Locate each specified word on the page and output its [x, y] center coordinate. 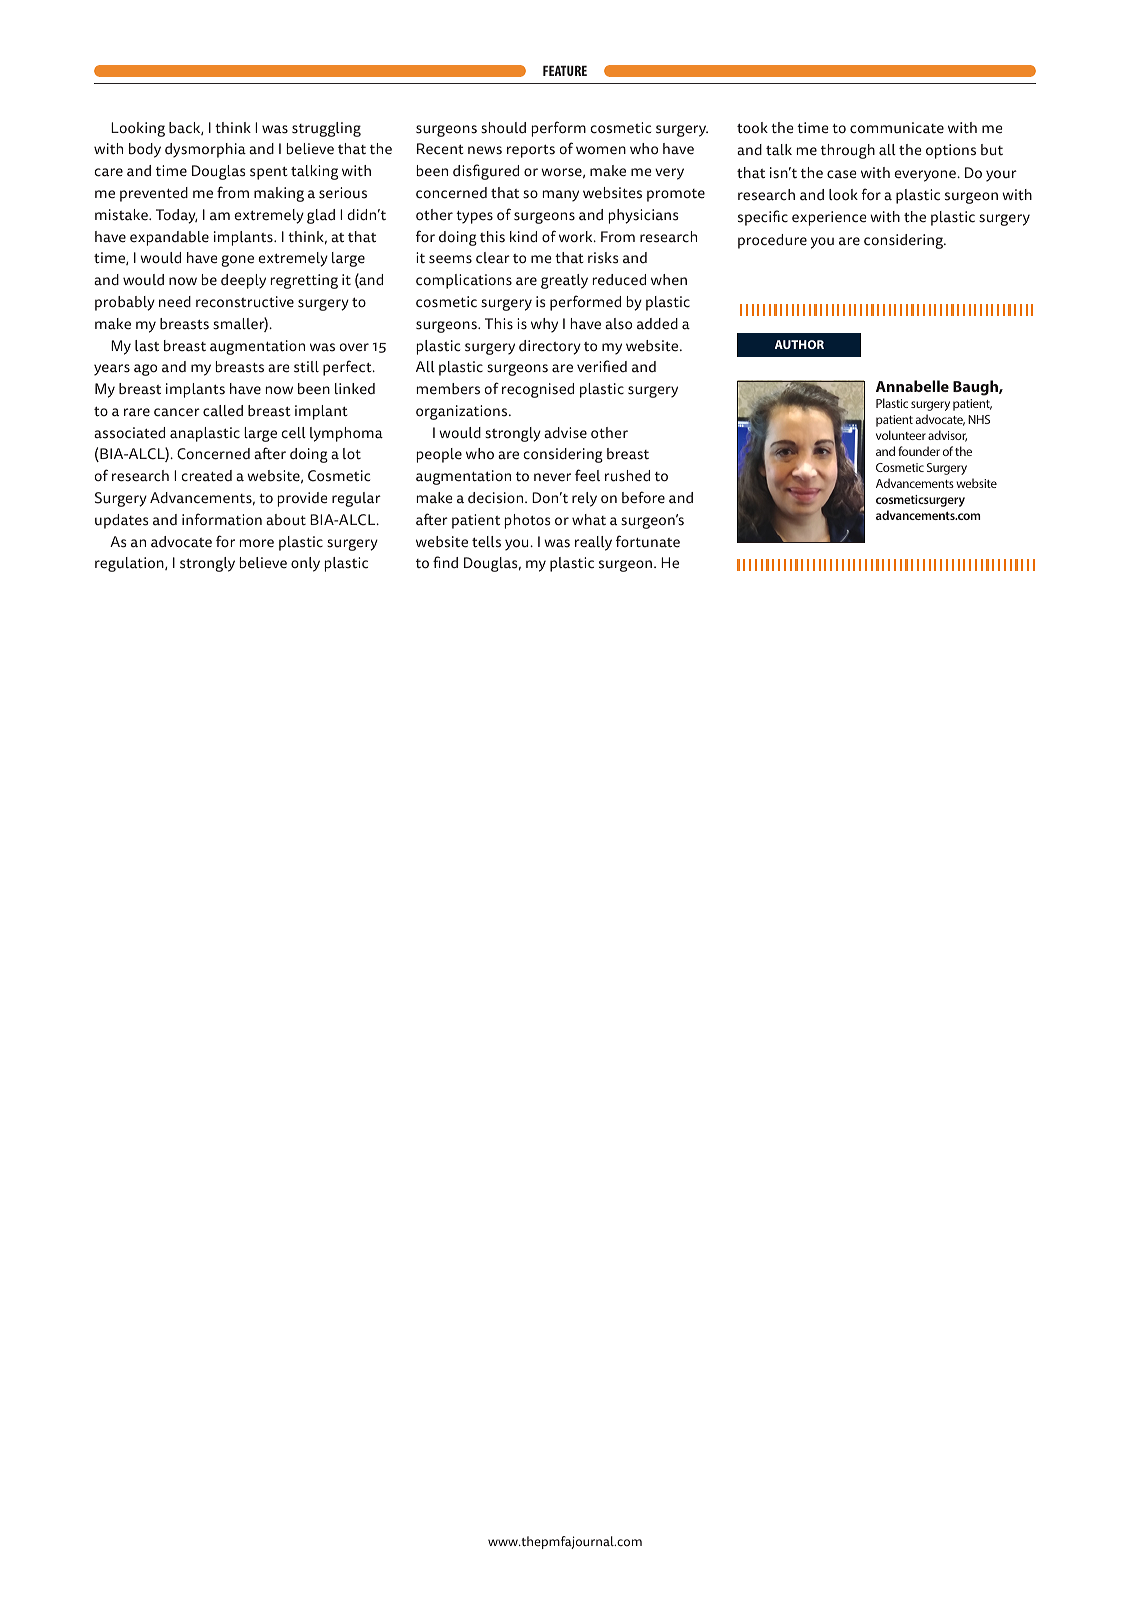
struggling [326, 129]
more [257, 543]
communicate [897, 128]
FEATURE [565, 70]
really [593, 543]
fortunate [648, 541]
